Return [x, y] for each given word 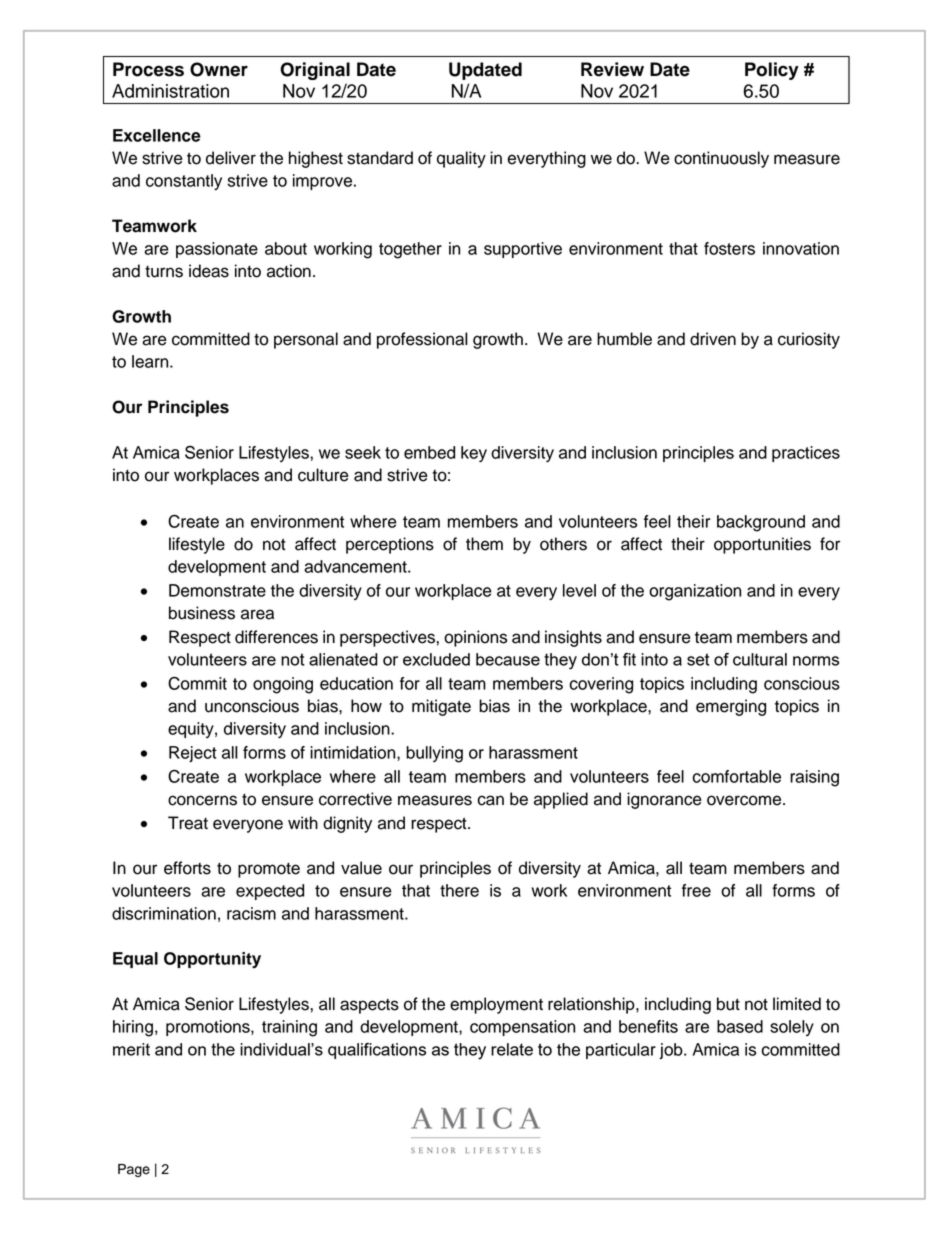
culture [323, 475]
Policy [772, 71]
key [474, 454]
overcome [745, 800]
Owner [219, 69]
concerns [202, 800]
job [672, 1051]
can [490, 800]
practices [806, 454]
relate [512, 1049]
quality [461, 159]
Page [134, 1170]
